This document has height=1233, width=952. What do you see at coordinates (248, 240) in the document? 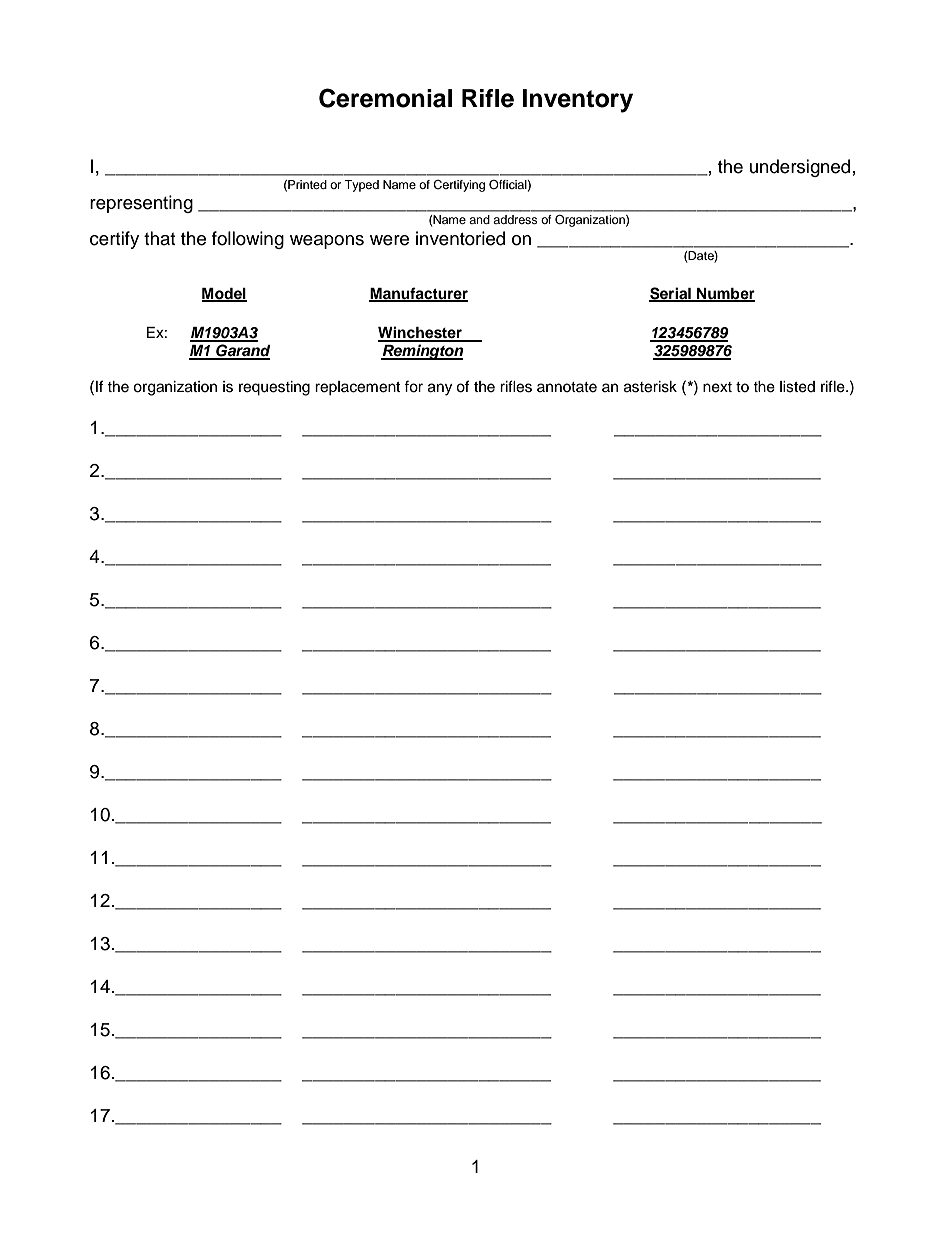
I see `following` at bounding box center [248, 240].
